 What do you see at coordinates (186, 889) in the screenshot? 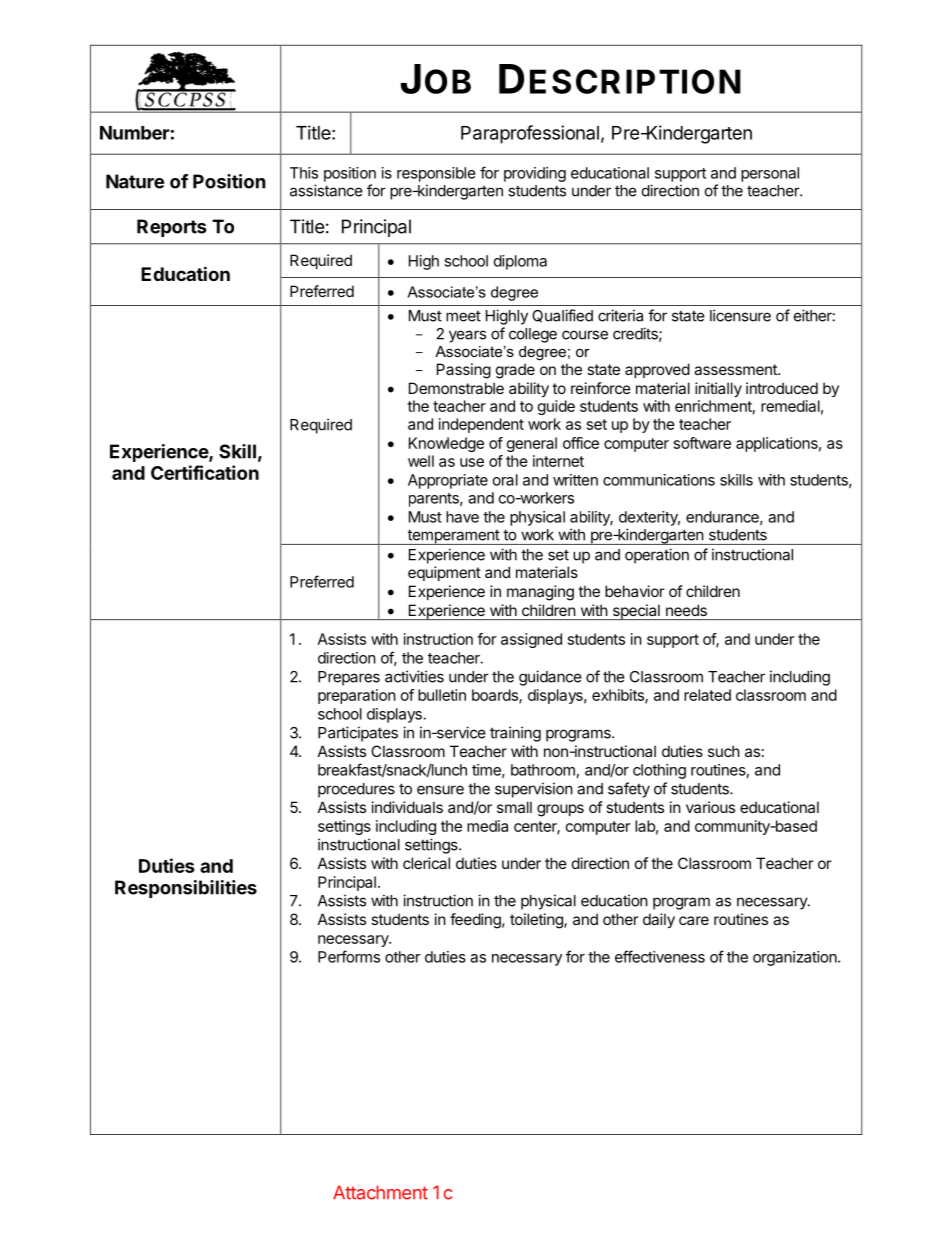
I see `Responsibilities` at bounding box center [186, 889].
